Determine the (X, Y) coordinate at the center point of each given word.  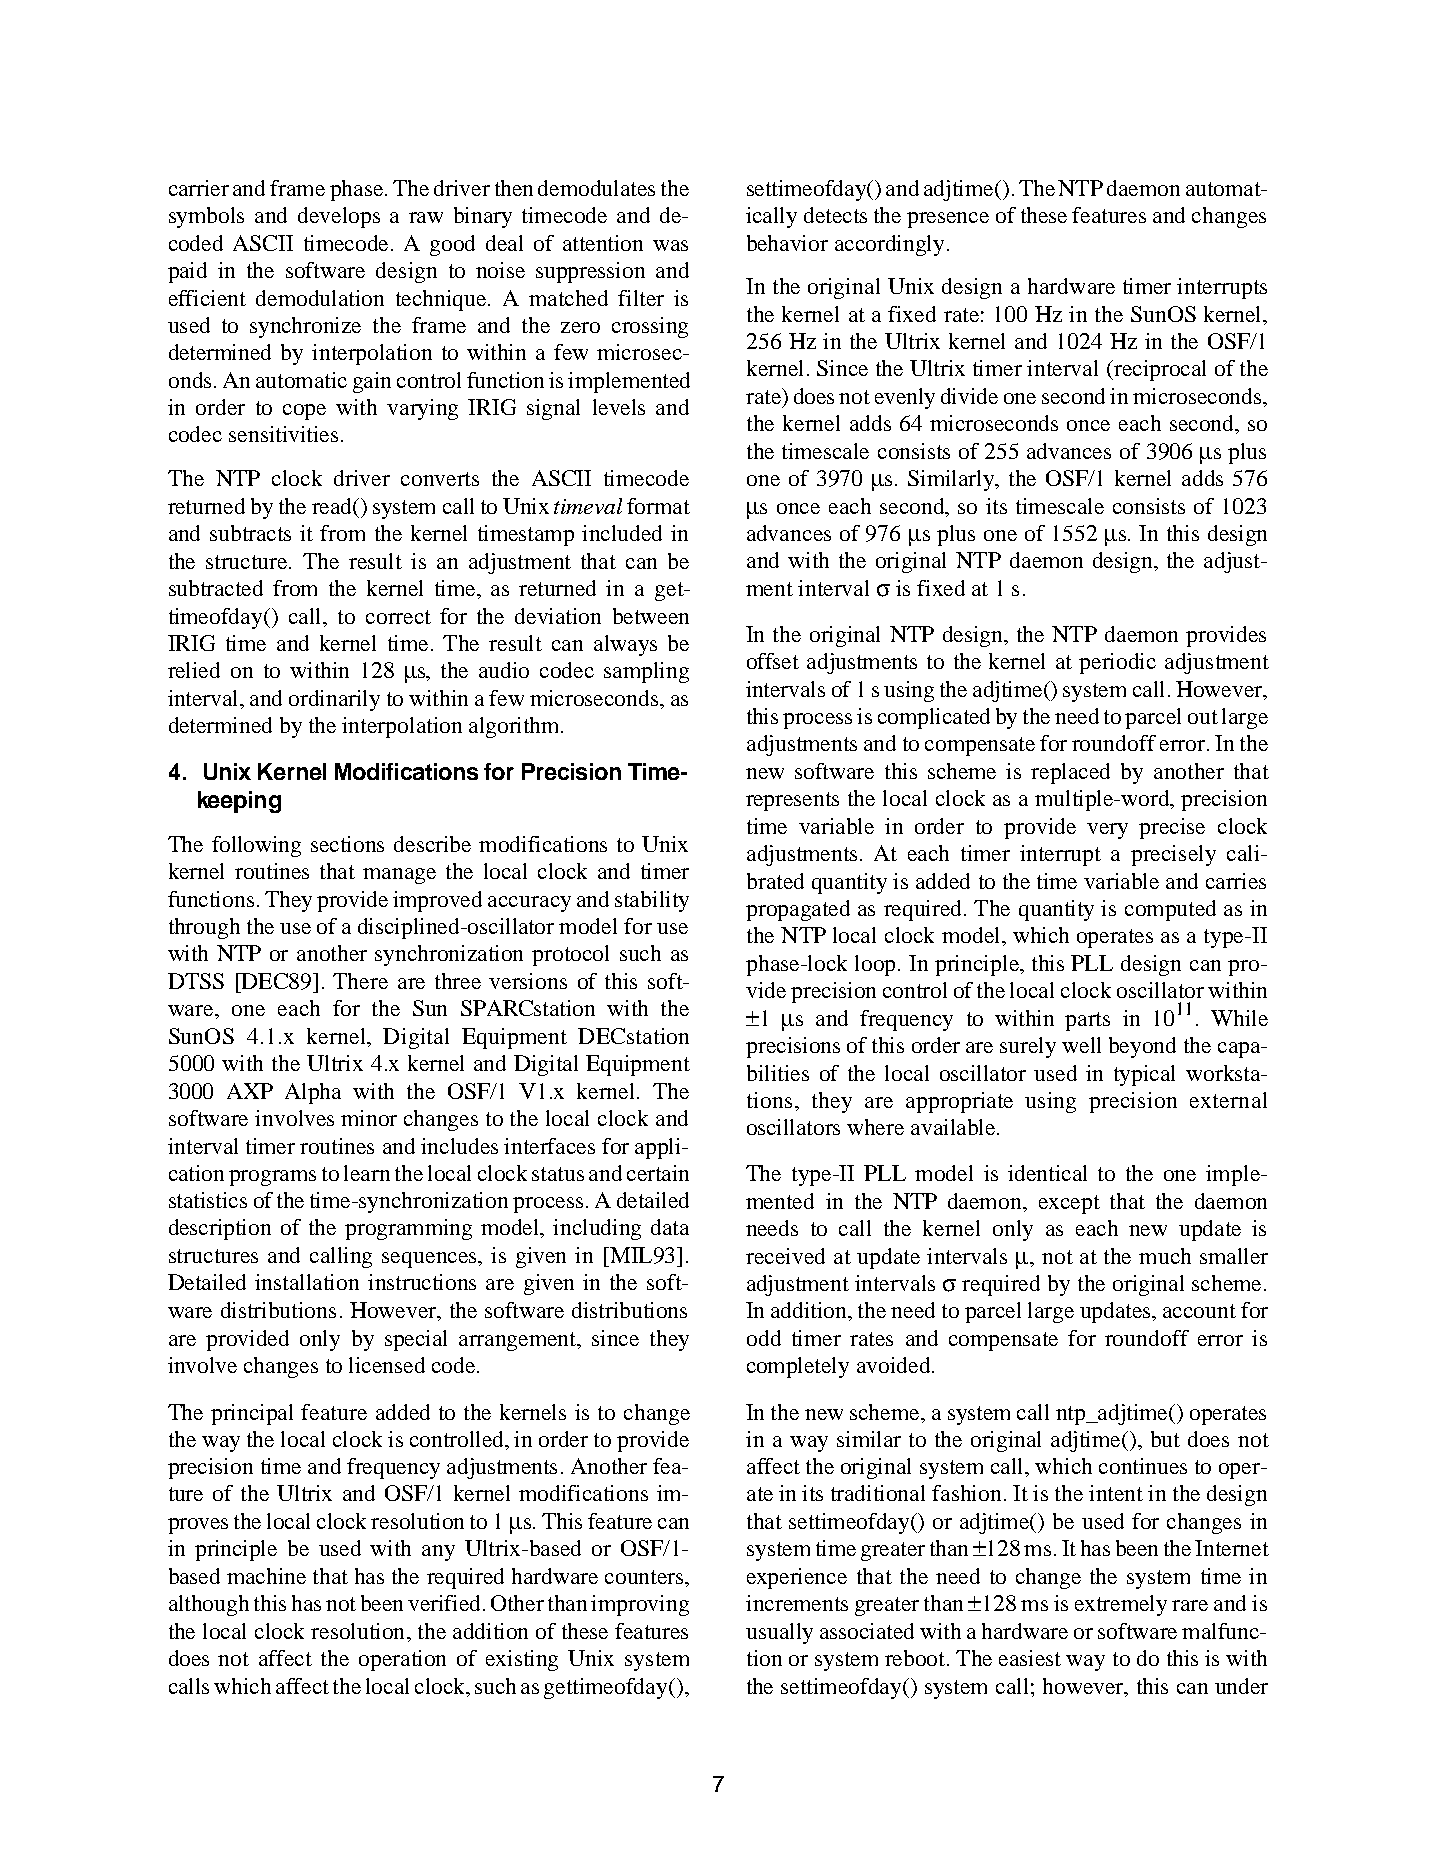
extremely (1121, 1605)
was (670, 245)
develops (339, 217)
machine (266, 1576)
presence (948, 220)
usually (779, 1633)
